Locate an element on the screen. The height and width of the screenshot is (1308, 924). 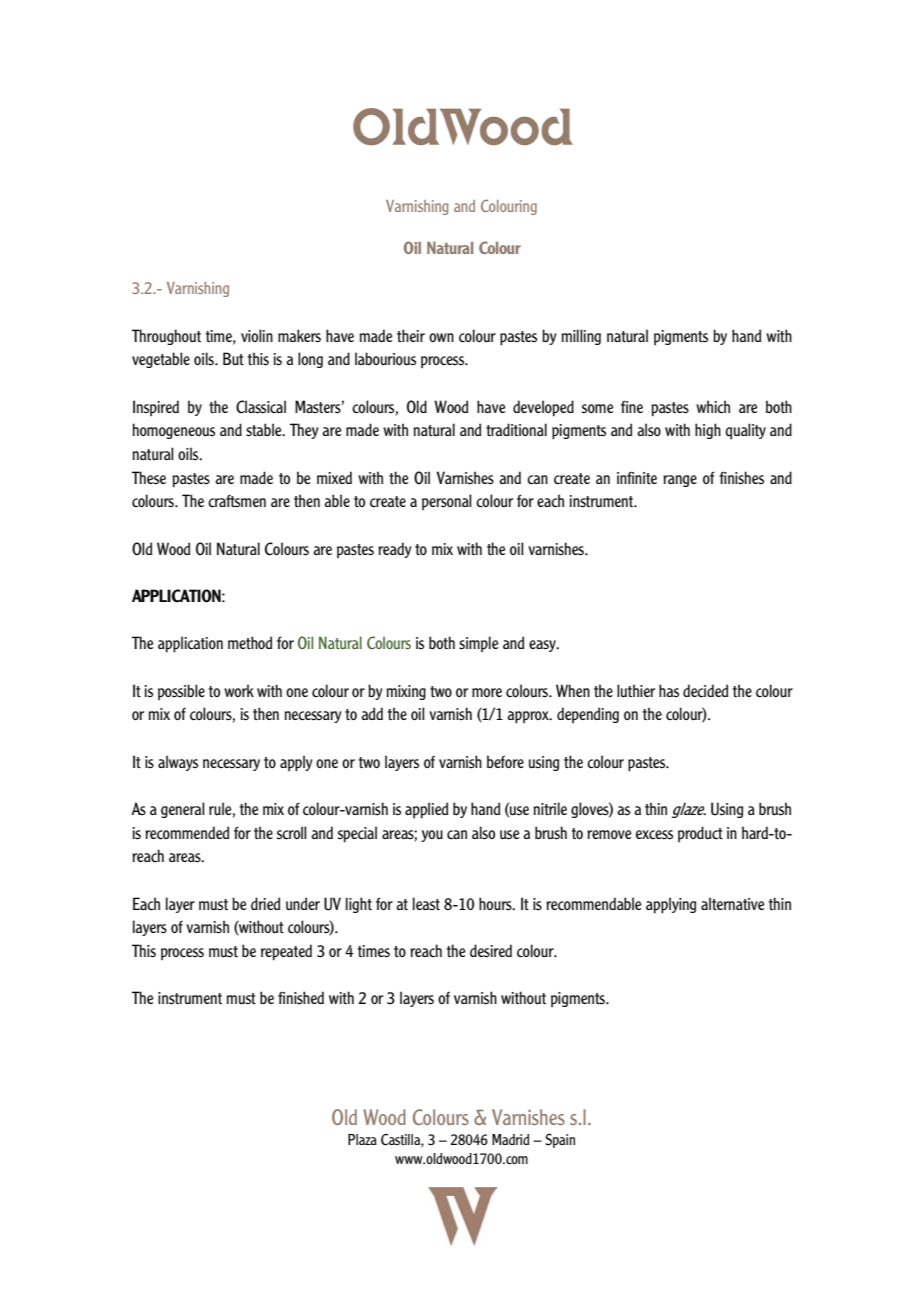
always is located at coordinates (178, 763).
